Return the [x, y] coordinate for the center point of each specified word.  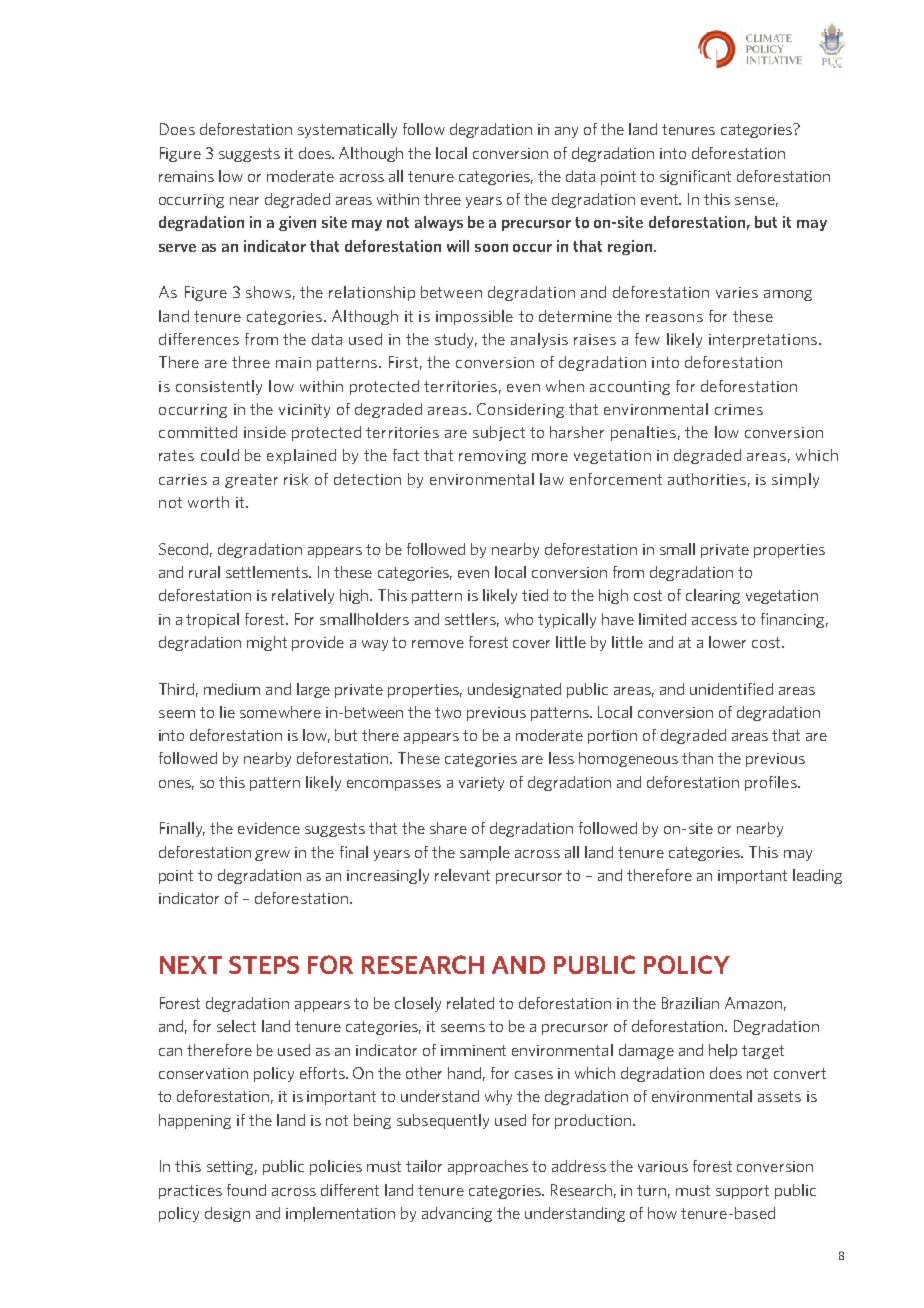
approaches [488, 1167]
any [566, 132]
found [246, 1190]
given [297, 223]
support [742, 1192]
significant [695, 177]
